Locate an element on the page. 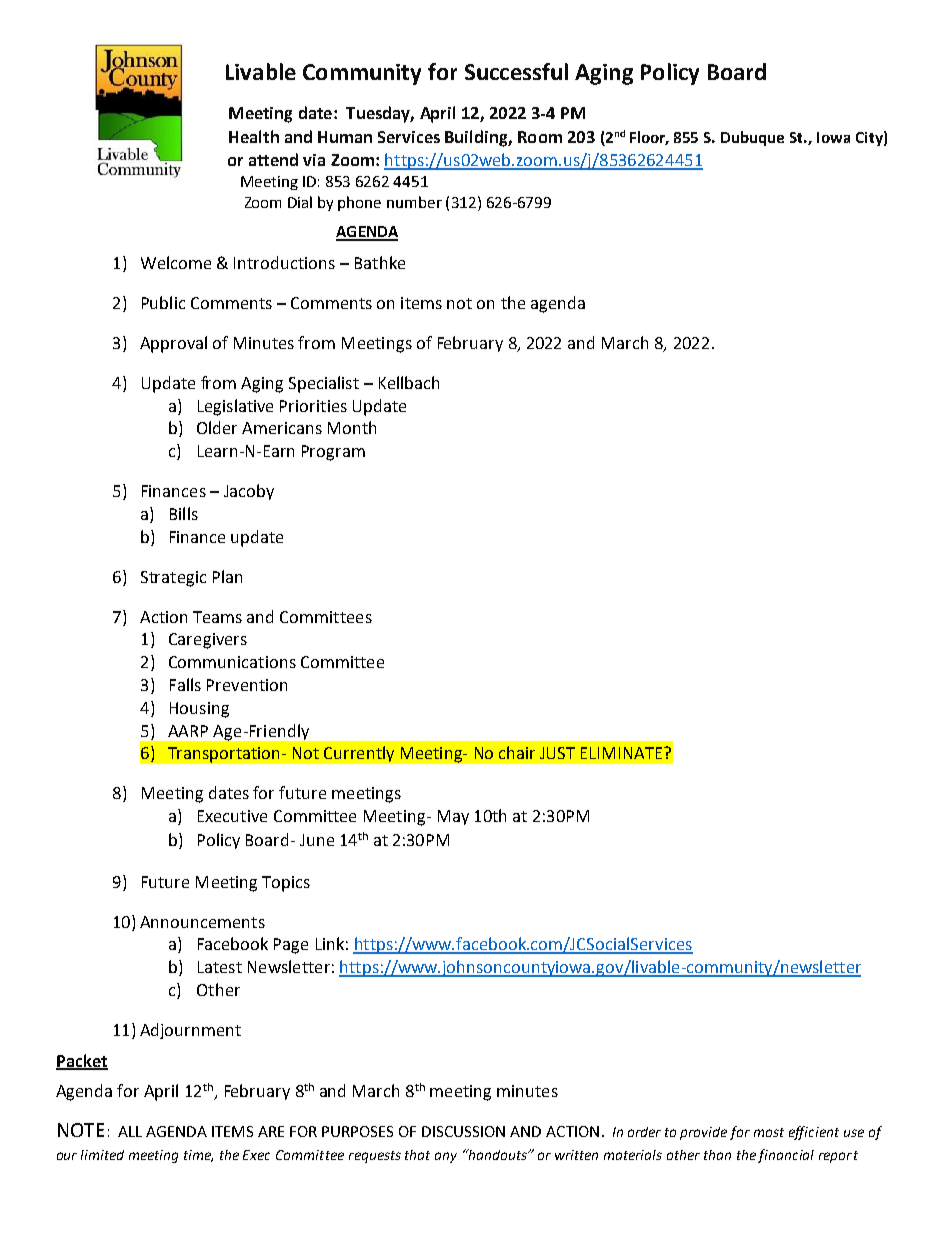 The width and height of the page is (952, 1233). time is located at coordinates (198, 1156).
